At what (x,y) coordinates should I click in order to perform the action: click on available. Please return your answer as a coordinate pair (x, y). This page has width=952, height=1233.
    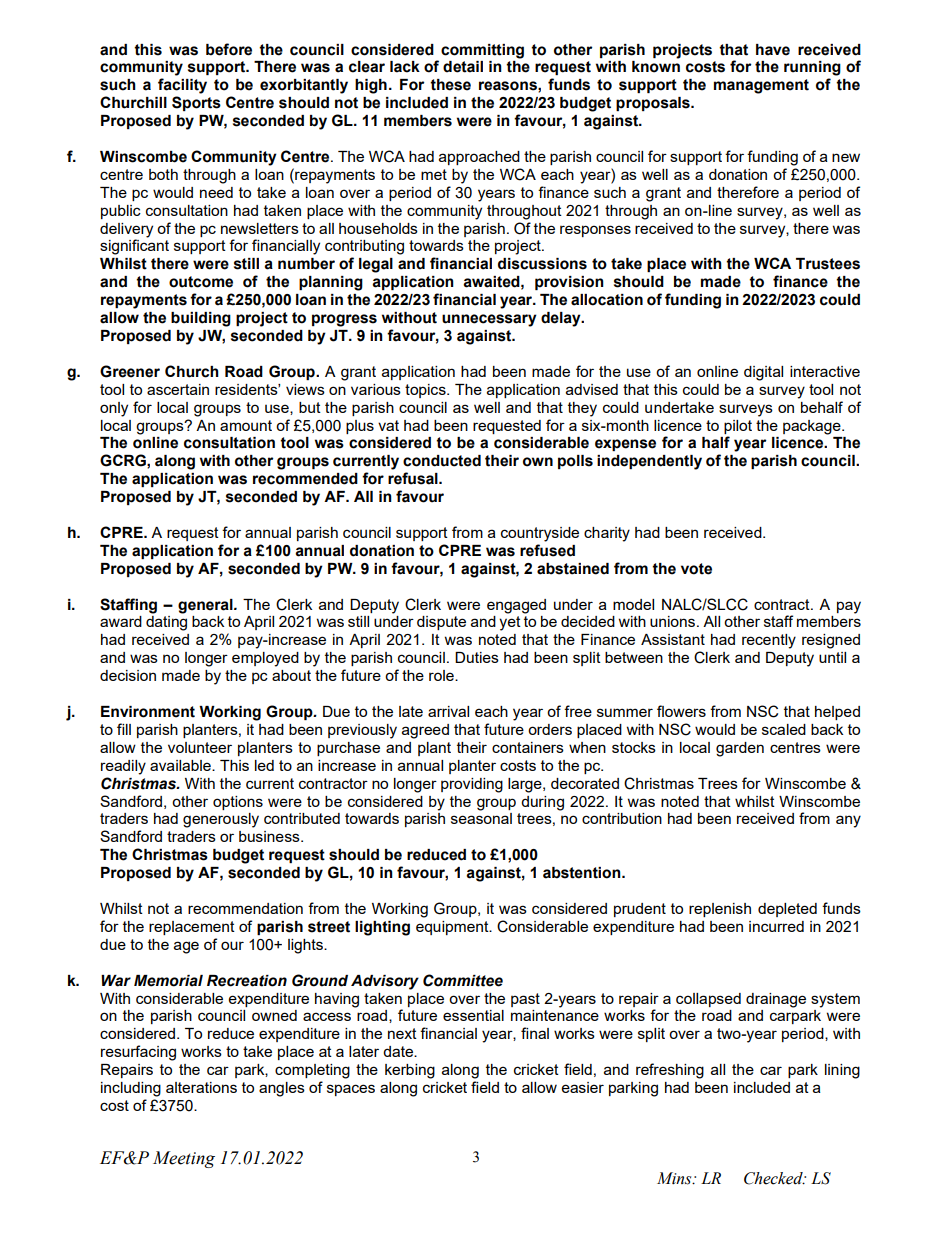
    Looking at the image, I should click on (181, 765).
